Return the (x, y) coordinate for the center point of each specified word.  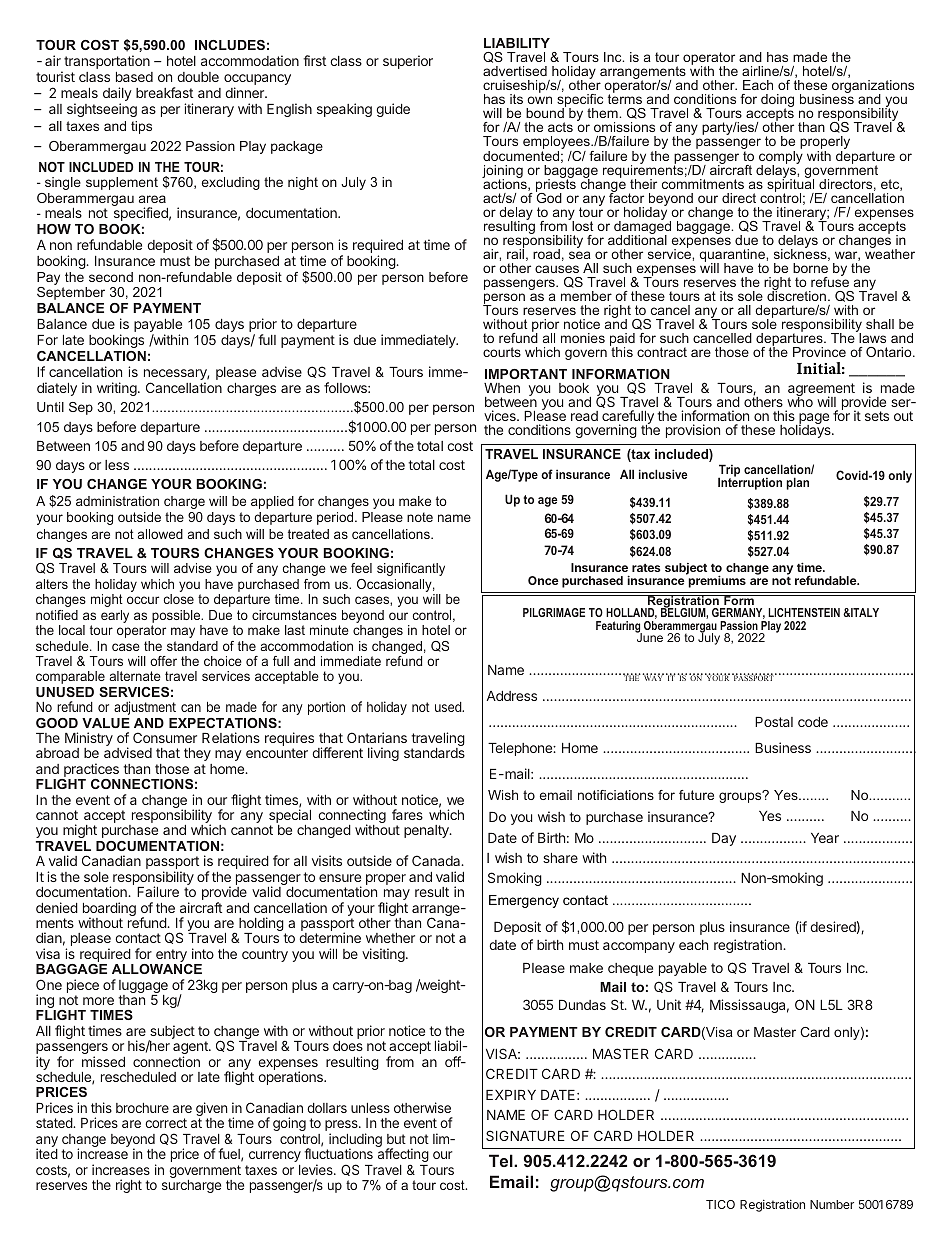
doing (777, 102)
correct (166, 1123)
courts (502, 352)
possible (177, 616)
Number (832, 1204)
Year (825, 838)
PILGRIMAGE (554, 612)
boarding (109, 910)
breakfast (164, 92)
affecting (403, 1156)
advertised (515, 71)
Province (819, 352)
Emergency (524, 901)
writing (118, 389)
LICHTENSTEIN (804, 612)
